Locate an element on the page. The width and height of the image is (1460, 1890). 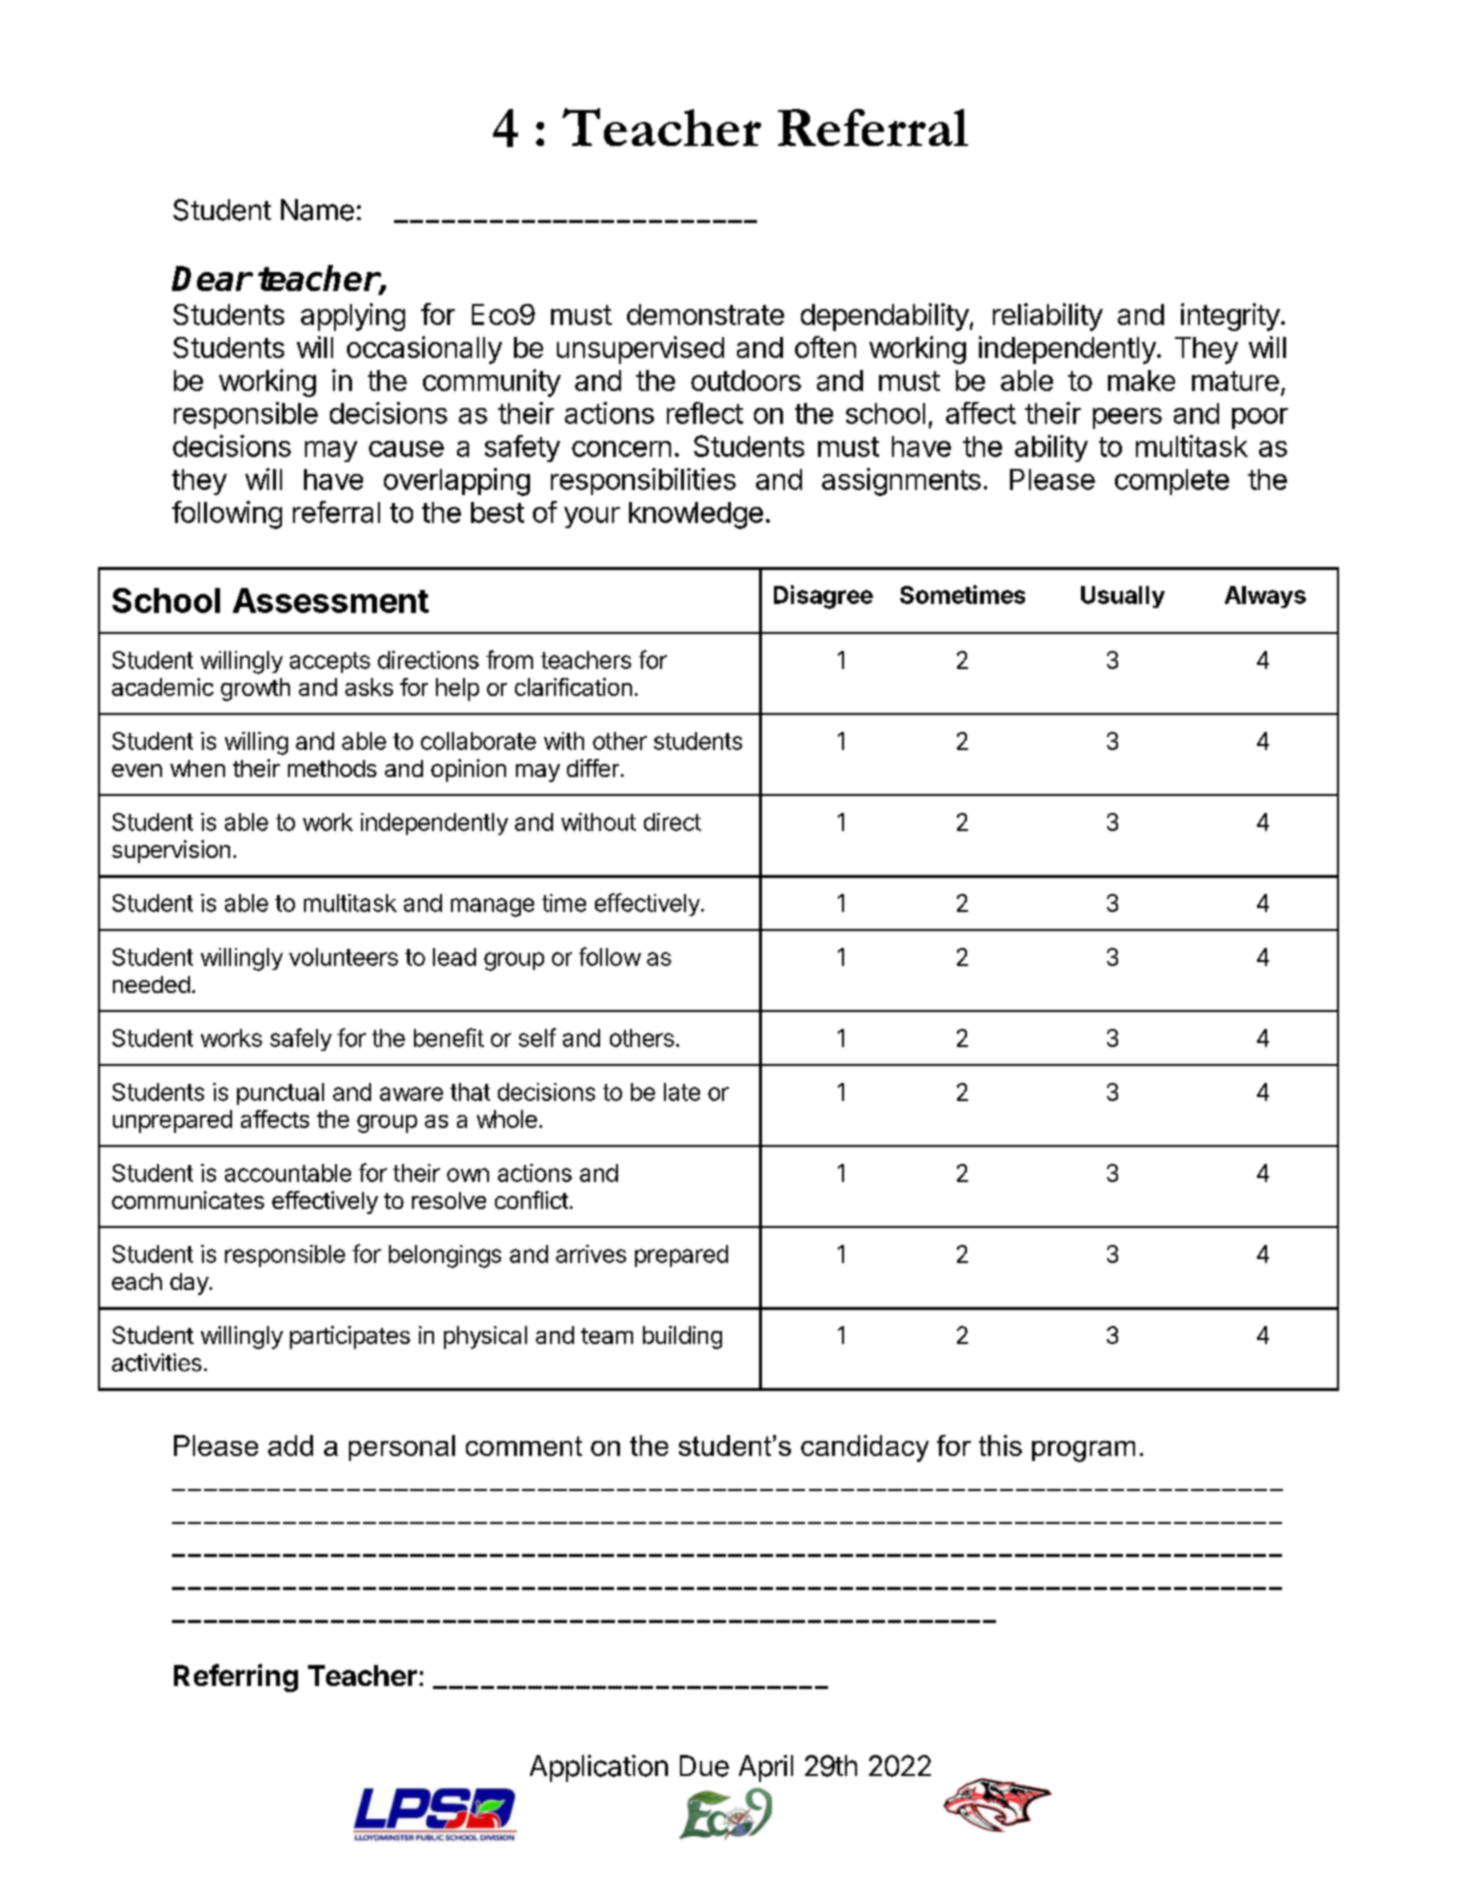
Usually is located at coordinates (1123, 597).
